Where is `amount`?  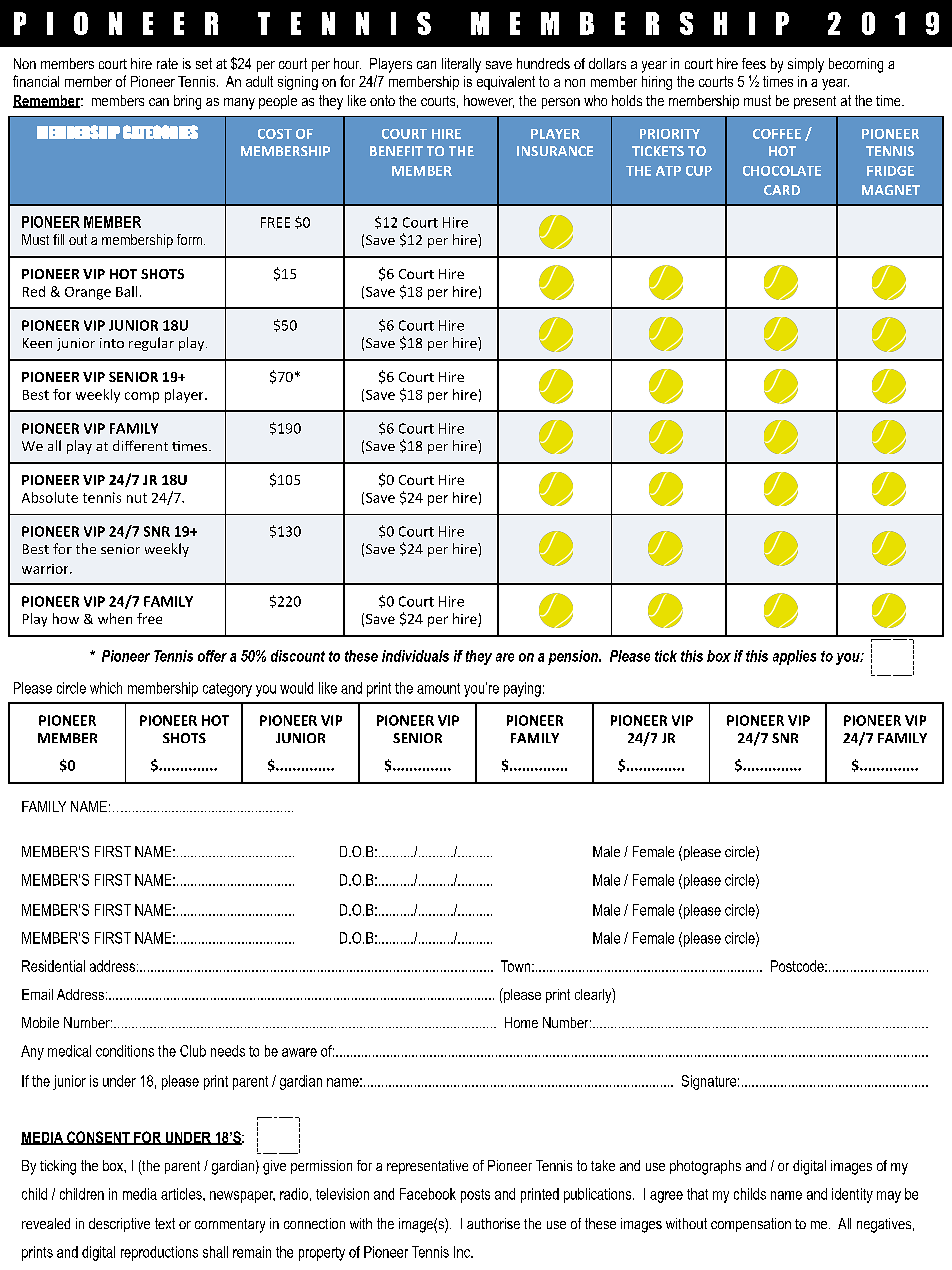
amount is located at coordinates (438, 688).
